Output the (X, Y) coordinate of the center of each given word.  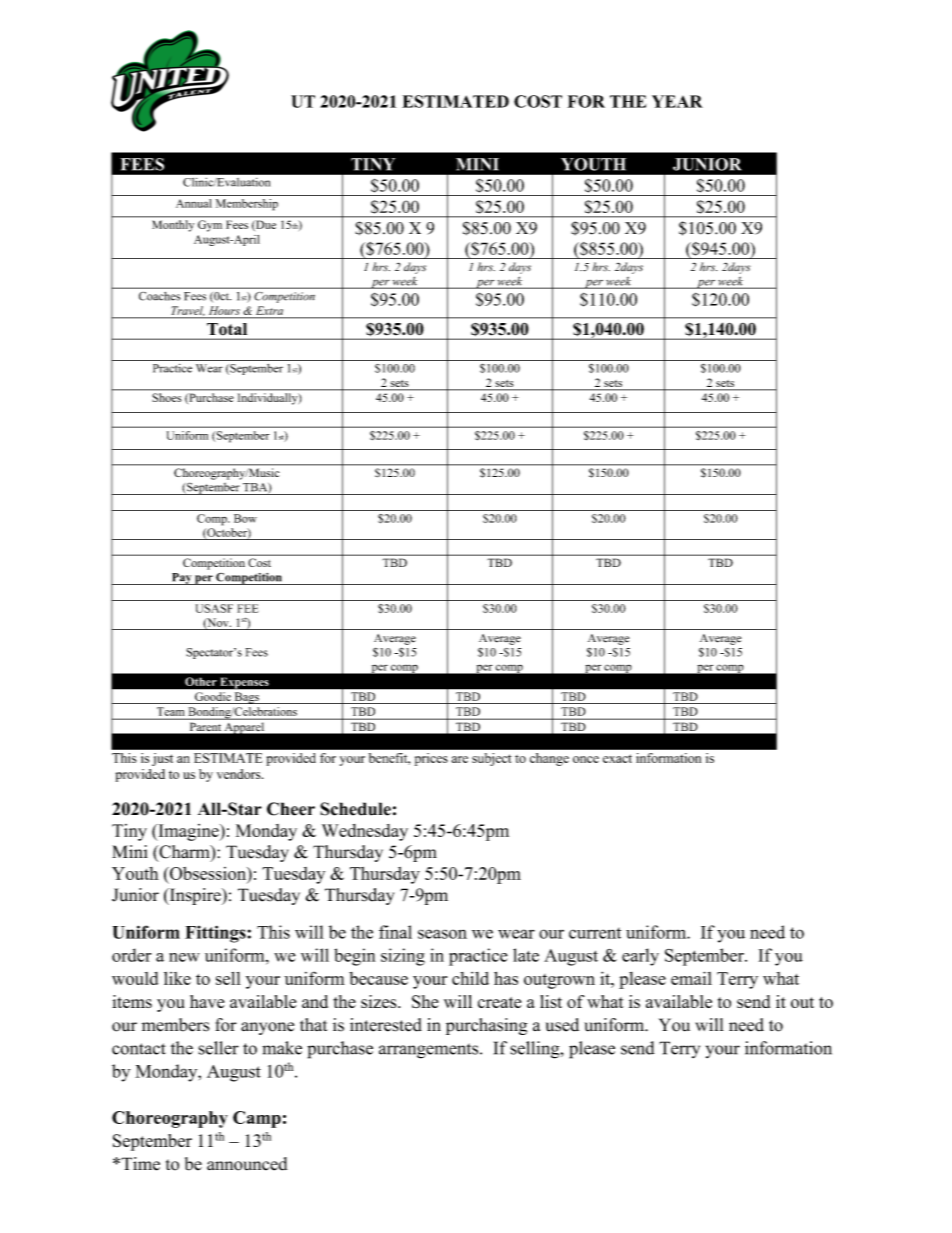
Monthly (173, 226)
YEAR (677, 101)
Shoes (167, 397)
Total (227, 329)
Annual (194, 203)
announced (247, 1164)
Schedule (355, 809)
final (395, 932)
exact (617, 758)
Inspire (195, 896)
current (595, 933)
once (586, 759)
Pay (181, 579)
